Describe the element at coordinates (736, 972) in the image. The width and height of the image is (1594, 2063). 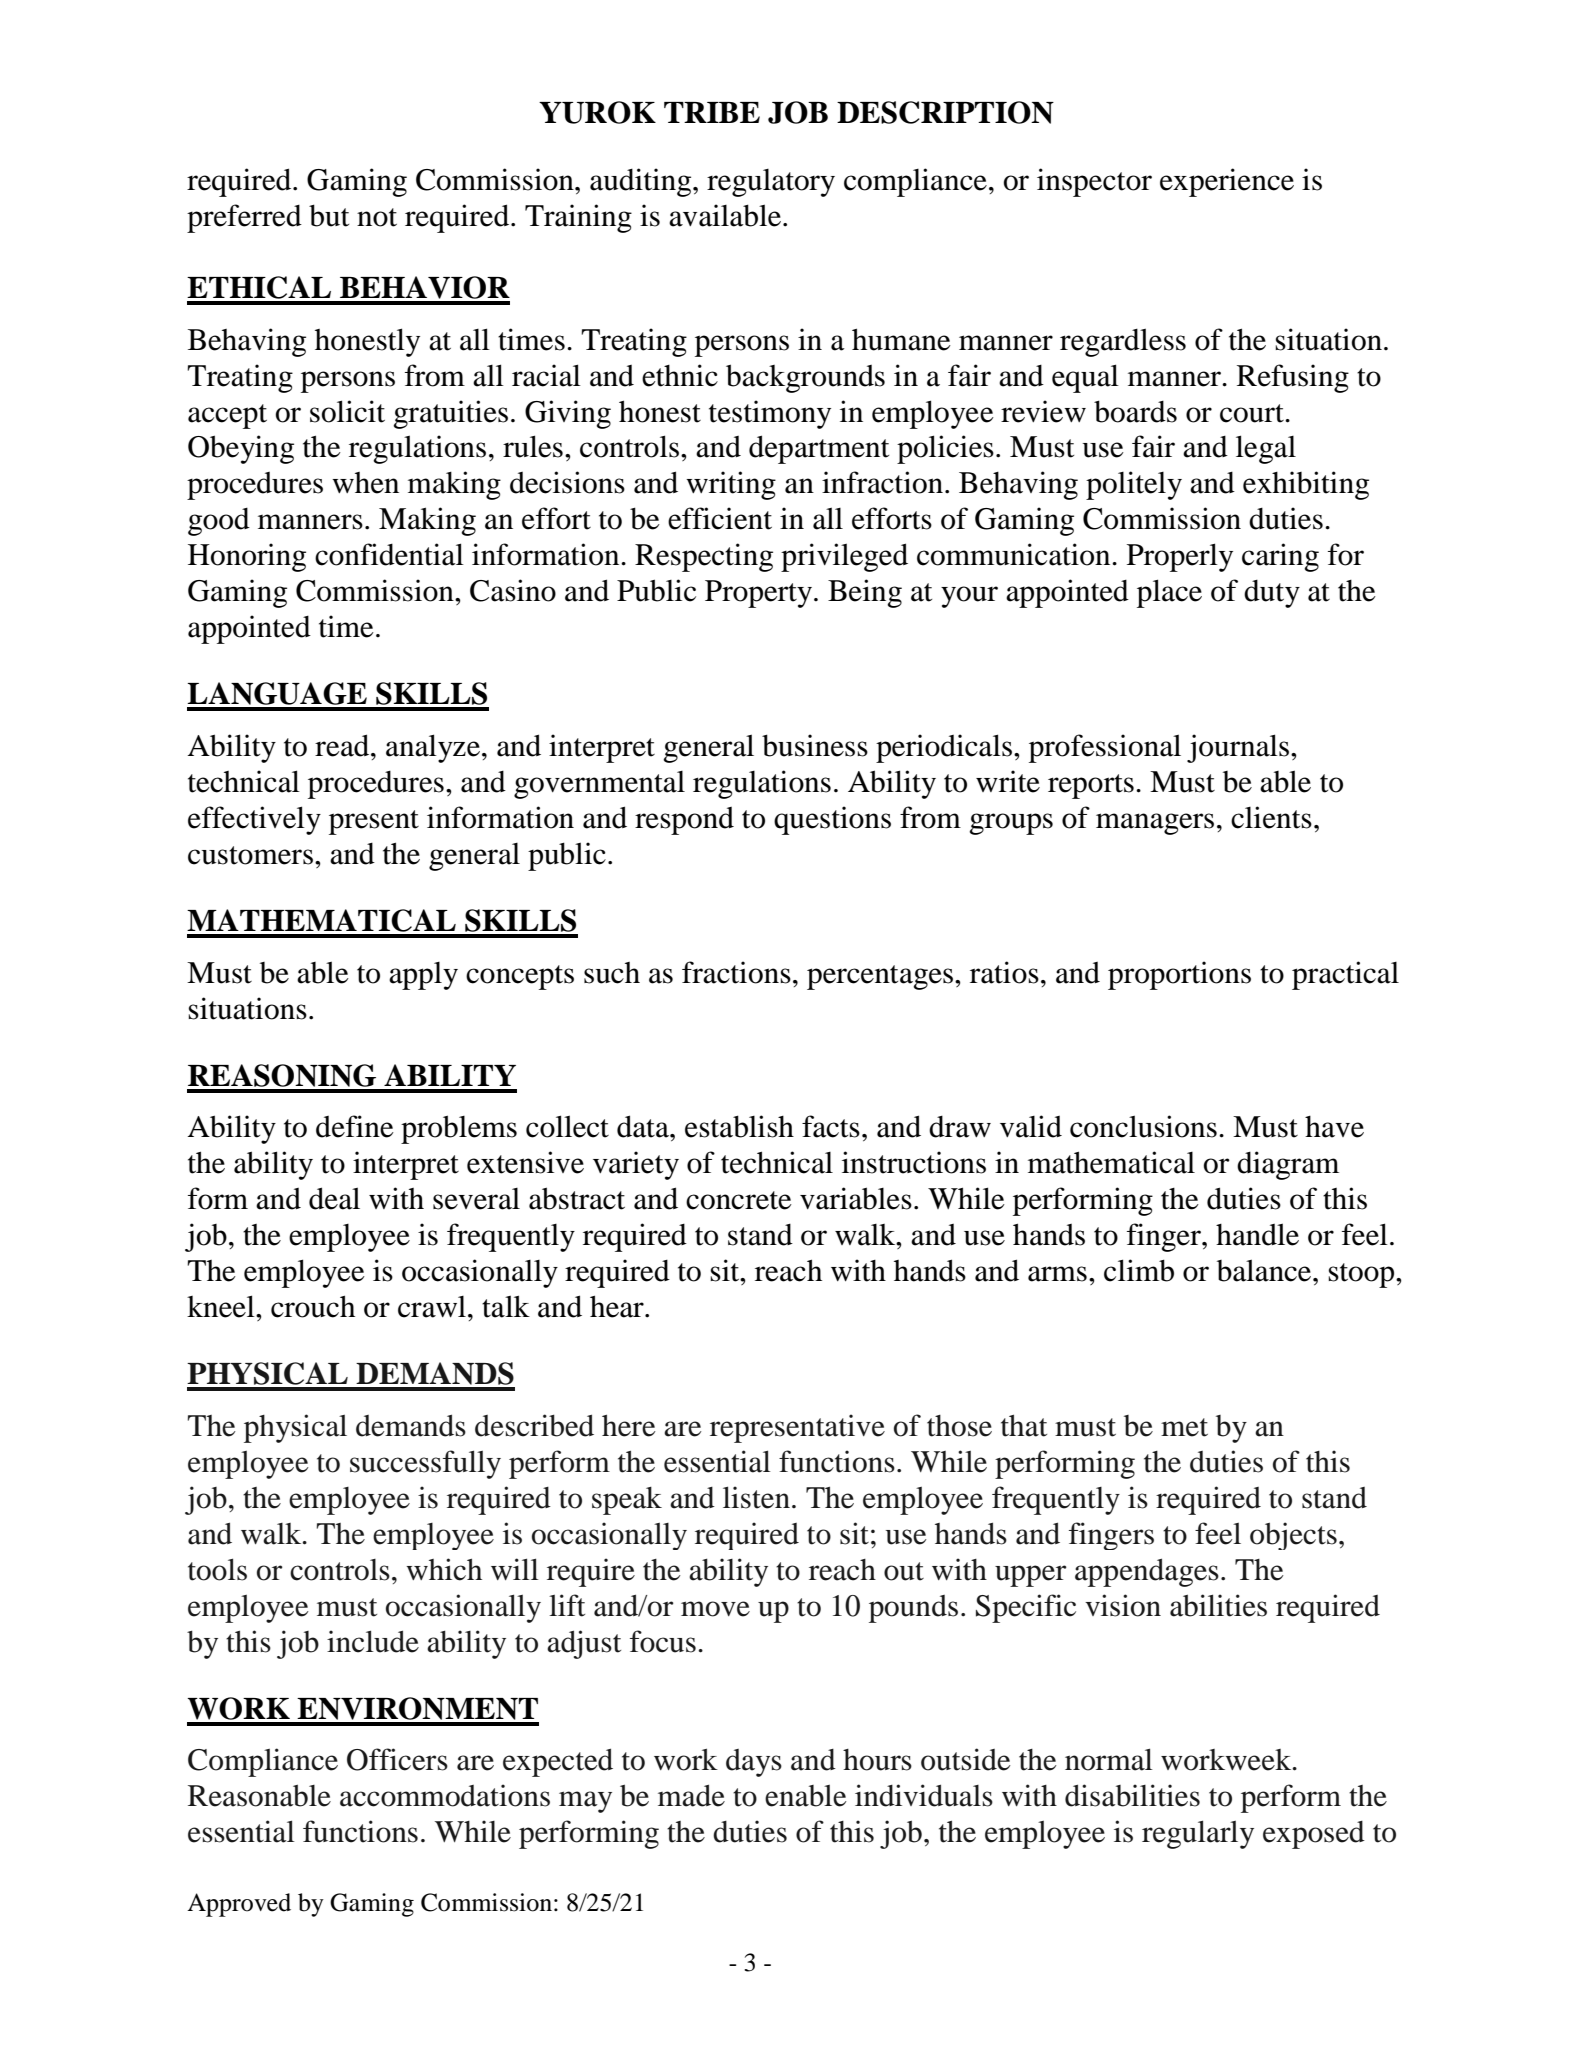
I see `fractions` at that location.
